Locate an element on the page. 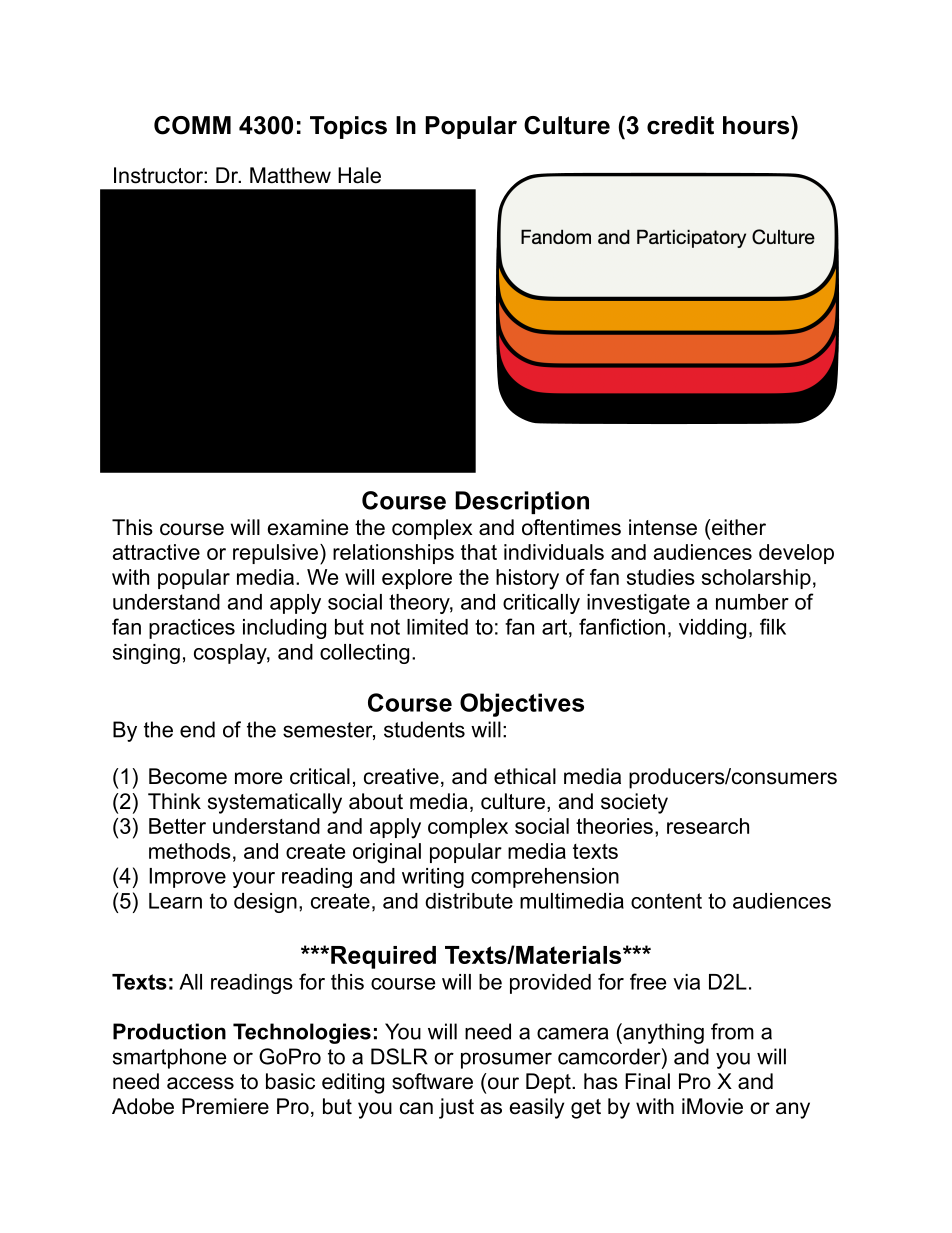 This document has height=1233, width=952. Become is located at coordinates (188, 776).
